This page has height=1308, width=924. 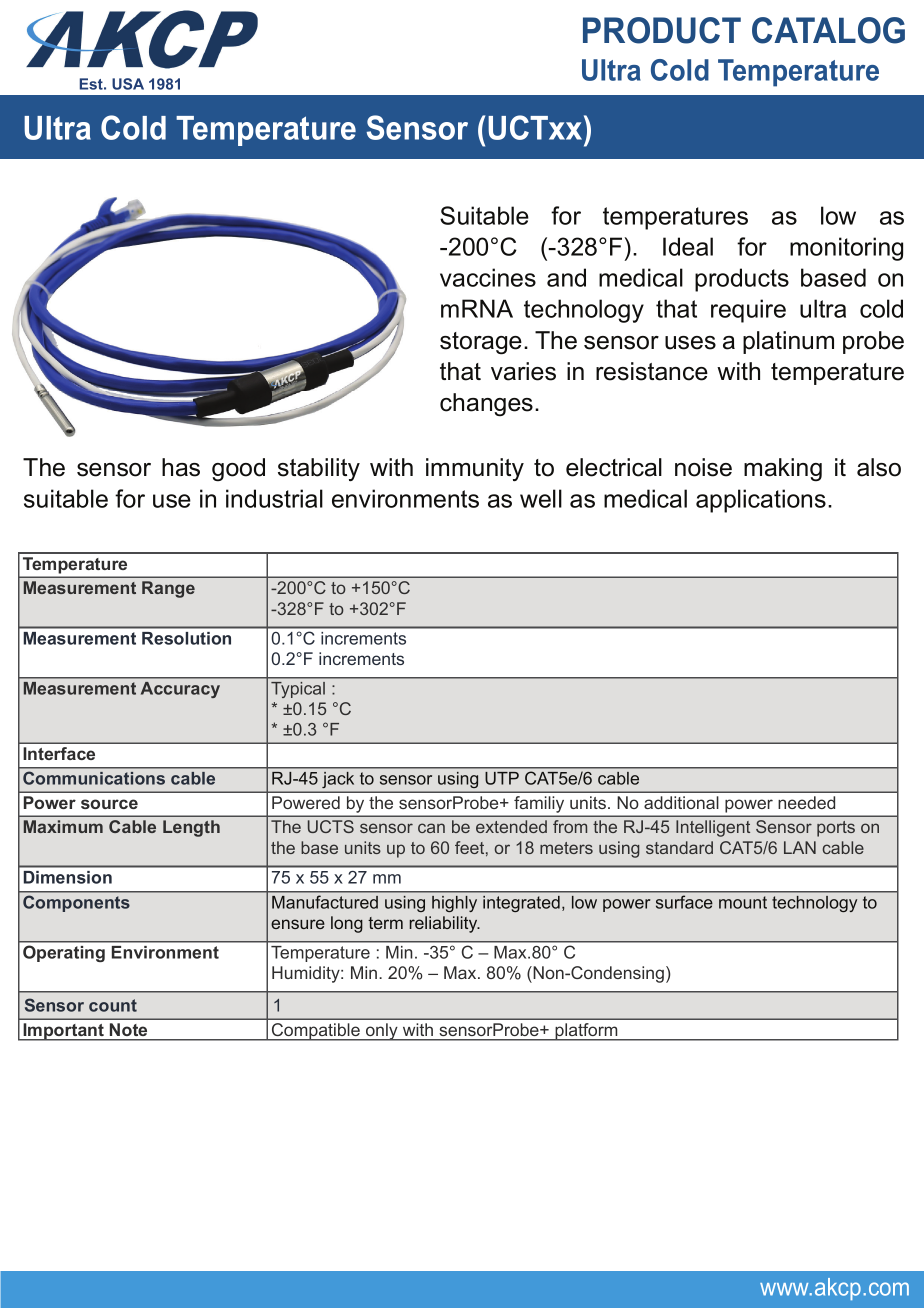 What do you see at coordinates (382, 1032) in the page?
I see `only` at bounding box center [382, 1032].
